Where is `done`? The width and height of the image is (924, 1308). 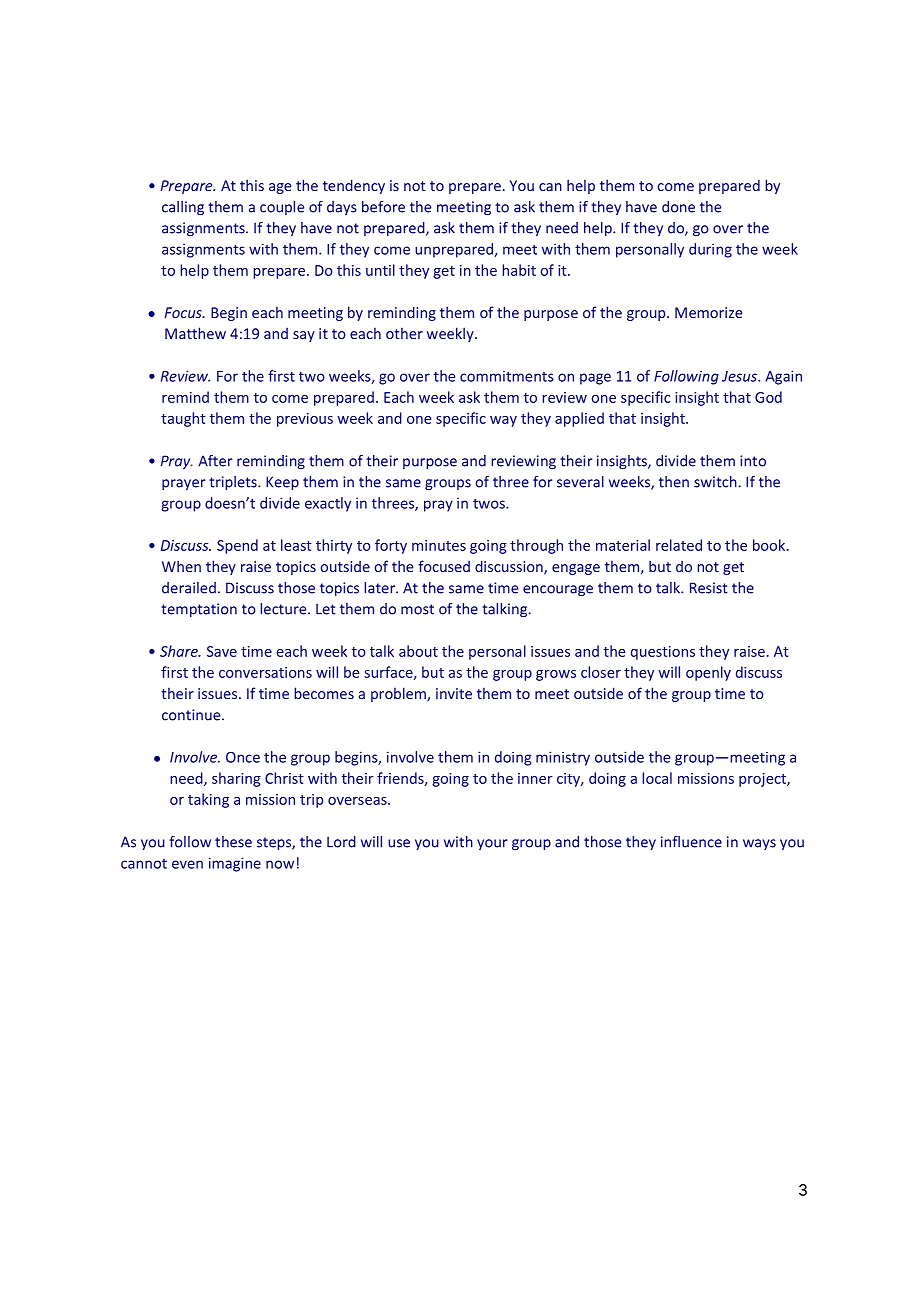 done is located at coordinates (678, 207).
